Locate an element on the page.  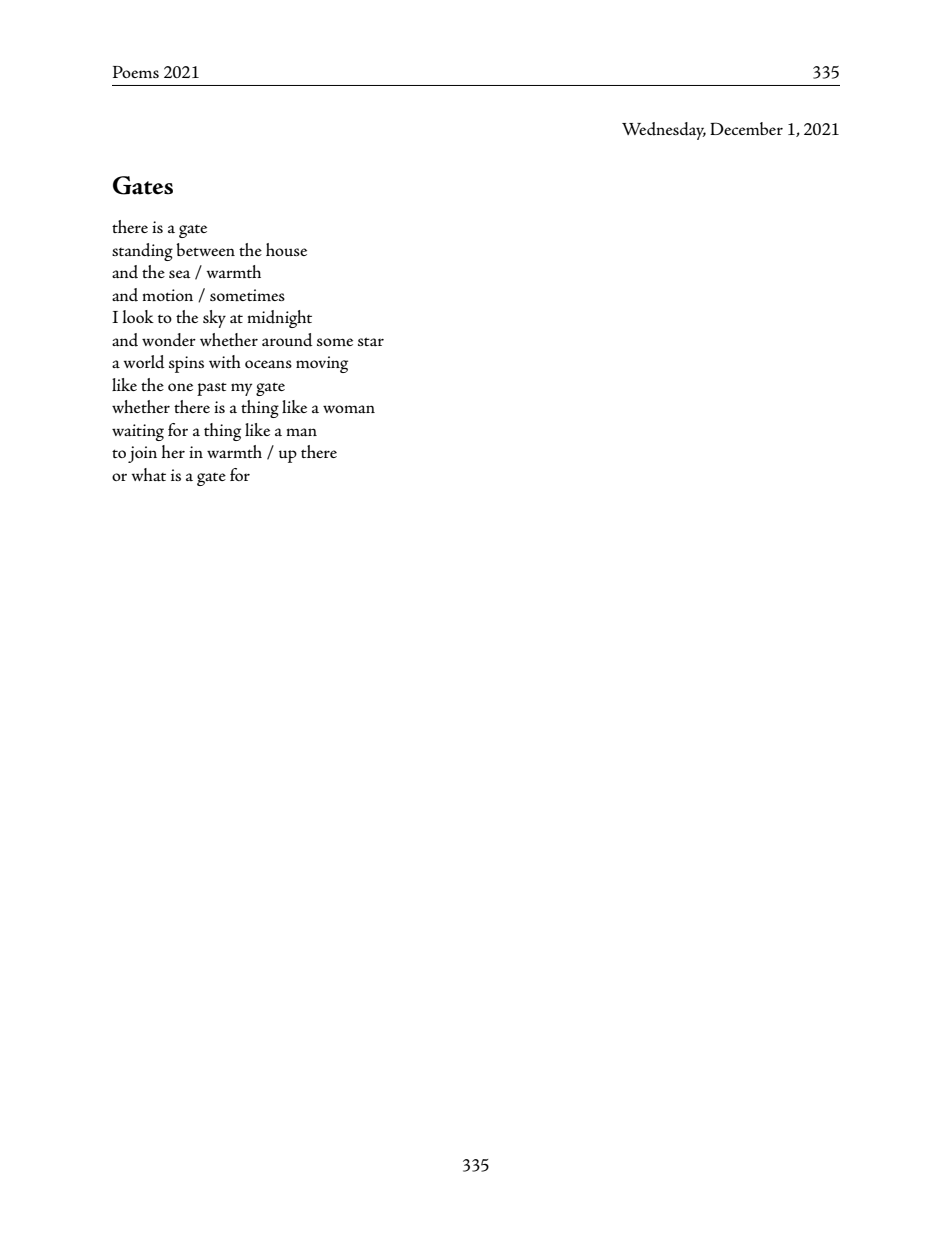
what is located at coordinates (148, 474).
